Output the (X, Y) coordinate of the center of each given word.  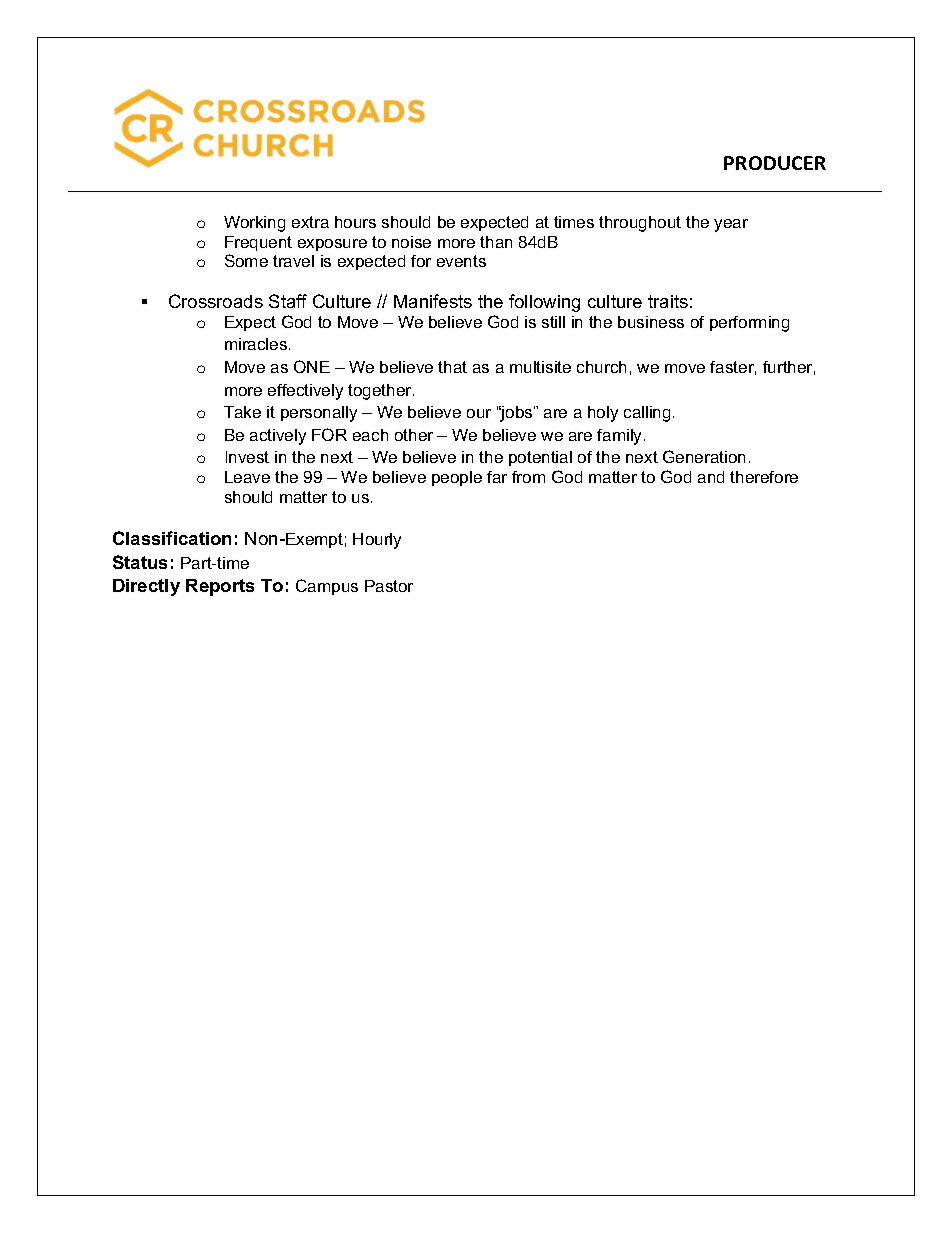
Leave (247, 477)
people (457, 478)
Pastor (389, 586)
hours (355, 222)
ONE (312, 366)
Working (254, 224)
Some (246, 260)
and (711, 477)
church (601, 367)
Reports (220, 587)
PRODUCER (775, 163)
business (651, 322)
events (461, 261)
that (452, 367)
